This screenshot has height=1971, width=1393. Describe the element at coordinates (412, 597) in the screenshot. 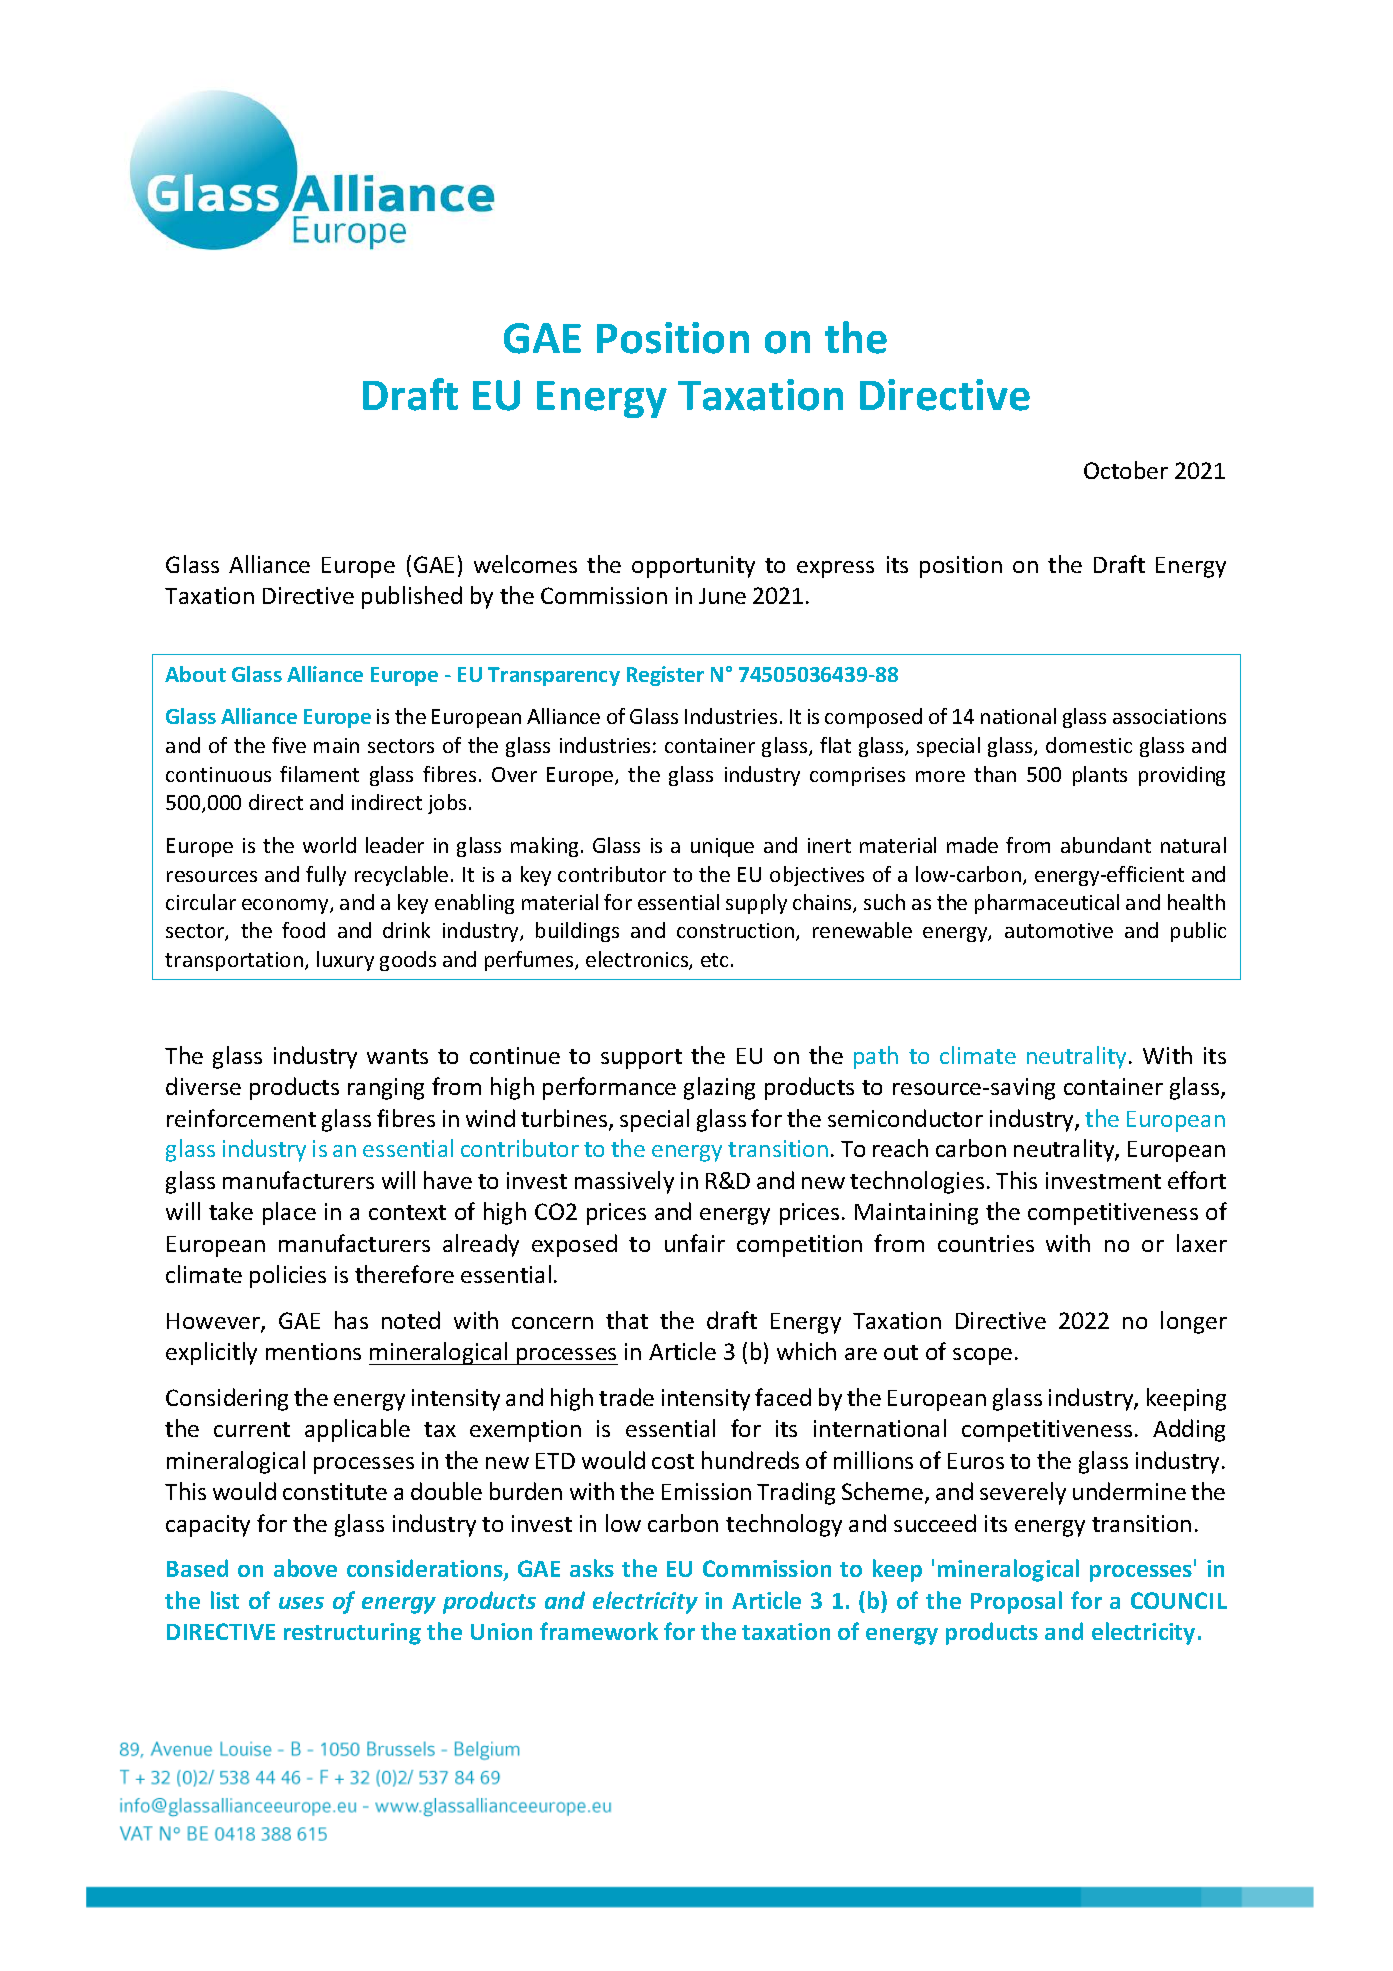

I see `published` at that location.
